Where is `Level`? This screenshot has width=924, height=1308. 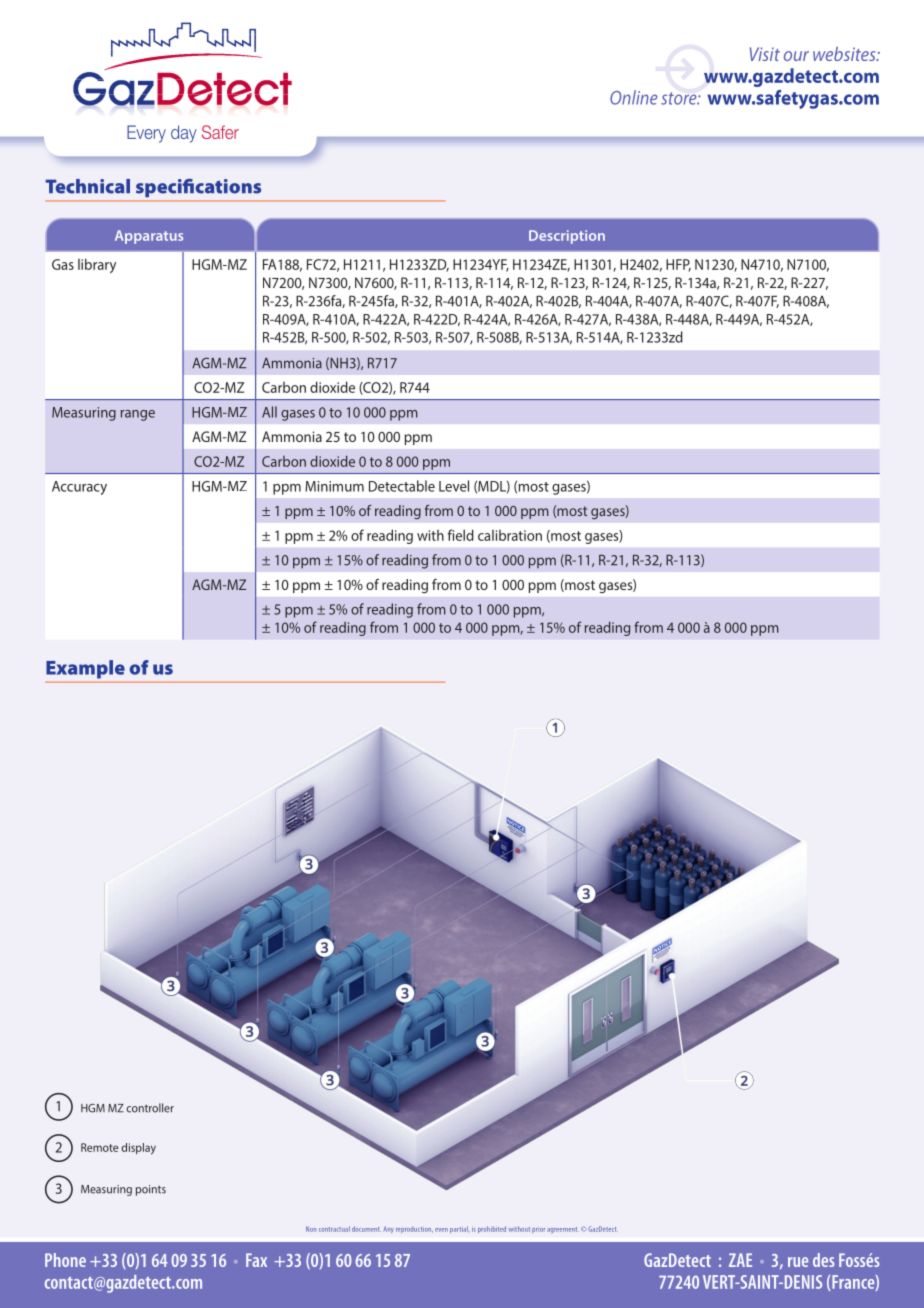
Level is located at coordinates (454, 486).
